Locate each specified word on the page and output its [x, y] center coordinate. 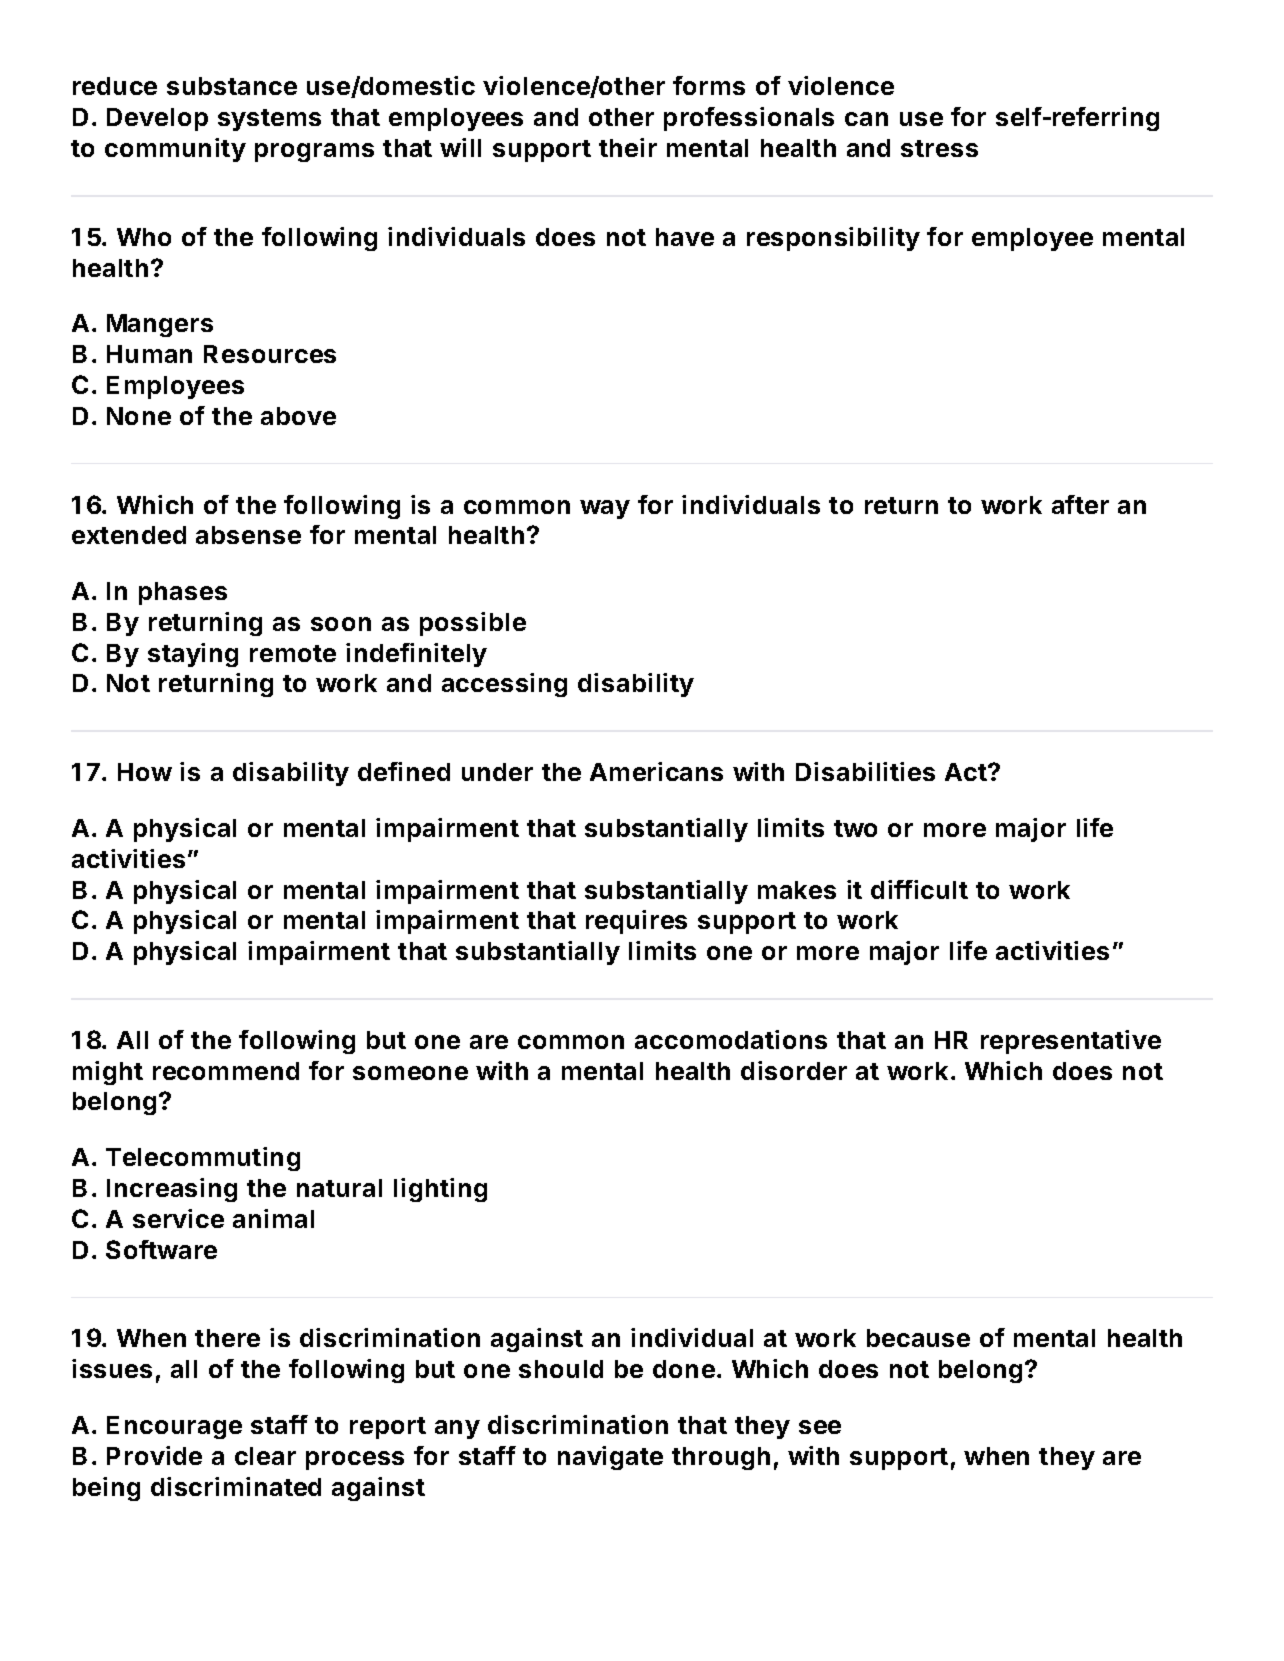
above [298, 416]
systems [269, 120]
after [1080, 504]
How [145, 772]
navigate [610, 1458]
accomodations [731, 1039]
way [605, 509]
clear [265, 1456]
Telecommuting [203, 1159]
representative [1071, 1042]
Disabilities [865, 771]
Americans [656, 771]
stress [939, 148]
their [628, 147]
